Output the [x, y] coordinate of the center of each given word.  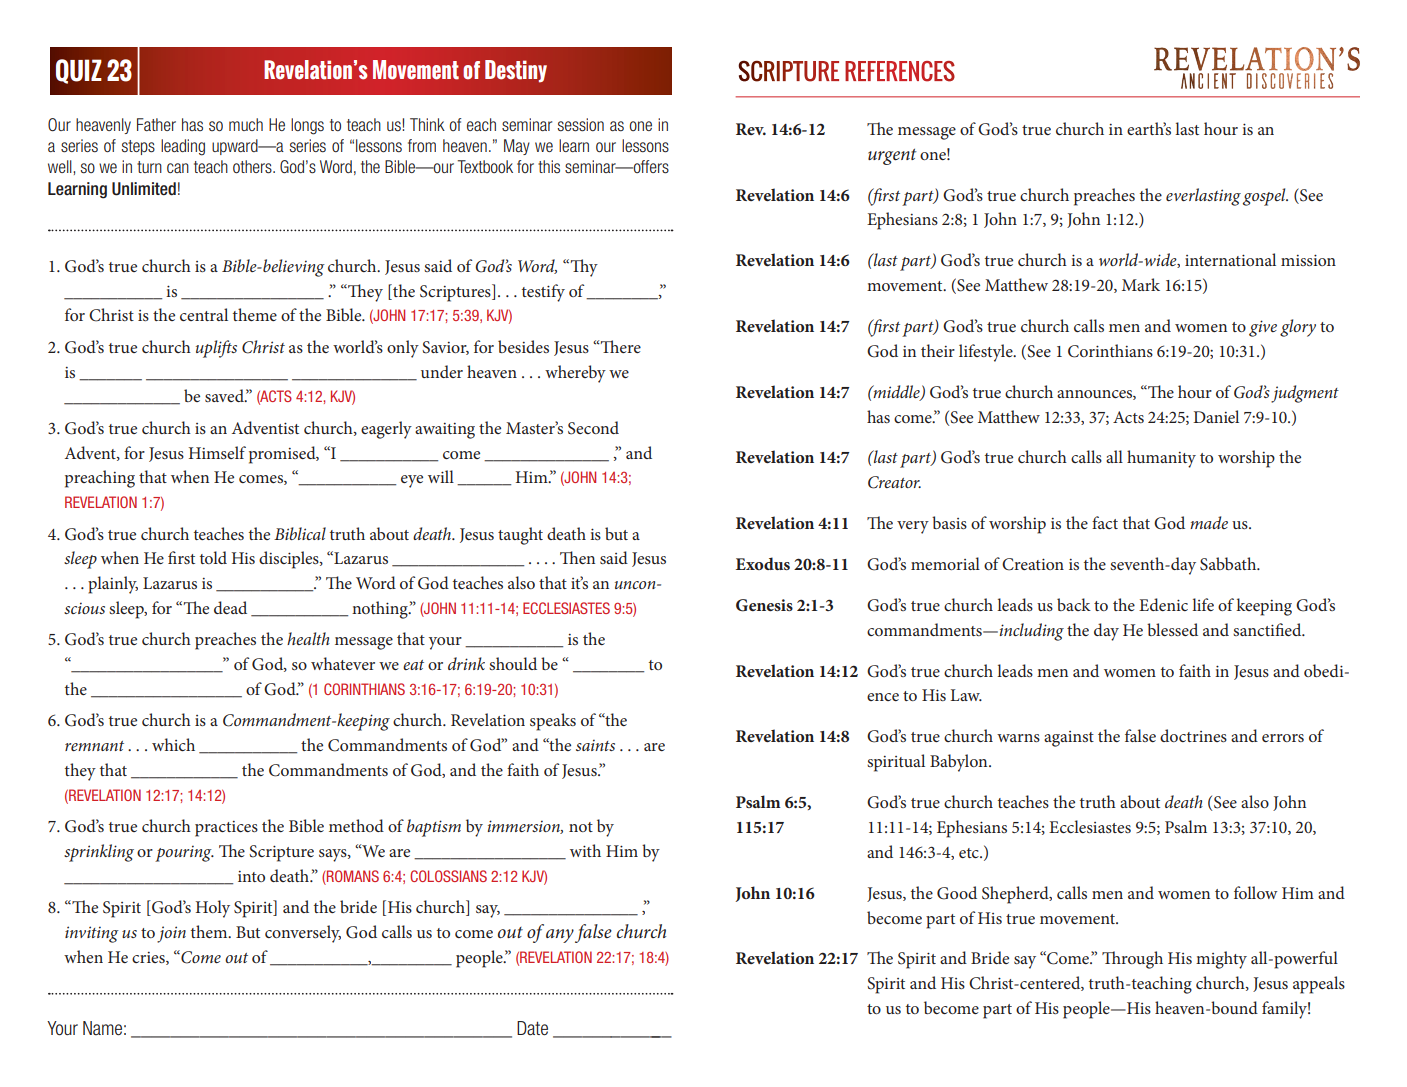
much [246, 124]
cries [149, 958]
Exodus [763, 563]
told [213, 557]
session [581, 125]
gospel [1265, 197]
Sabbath [1229, 564]
